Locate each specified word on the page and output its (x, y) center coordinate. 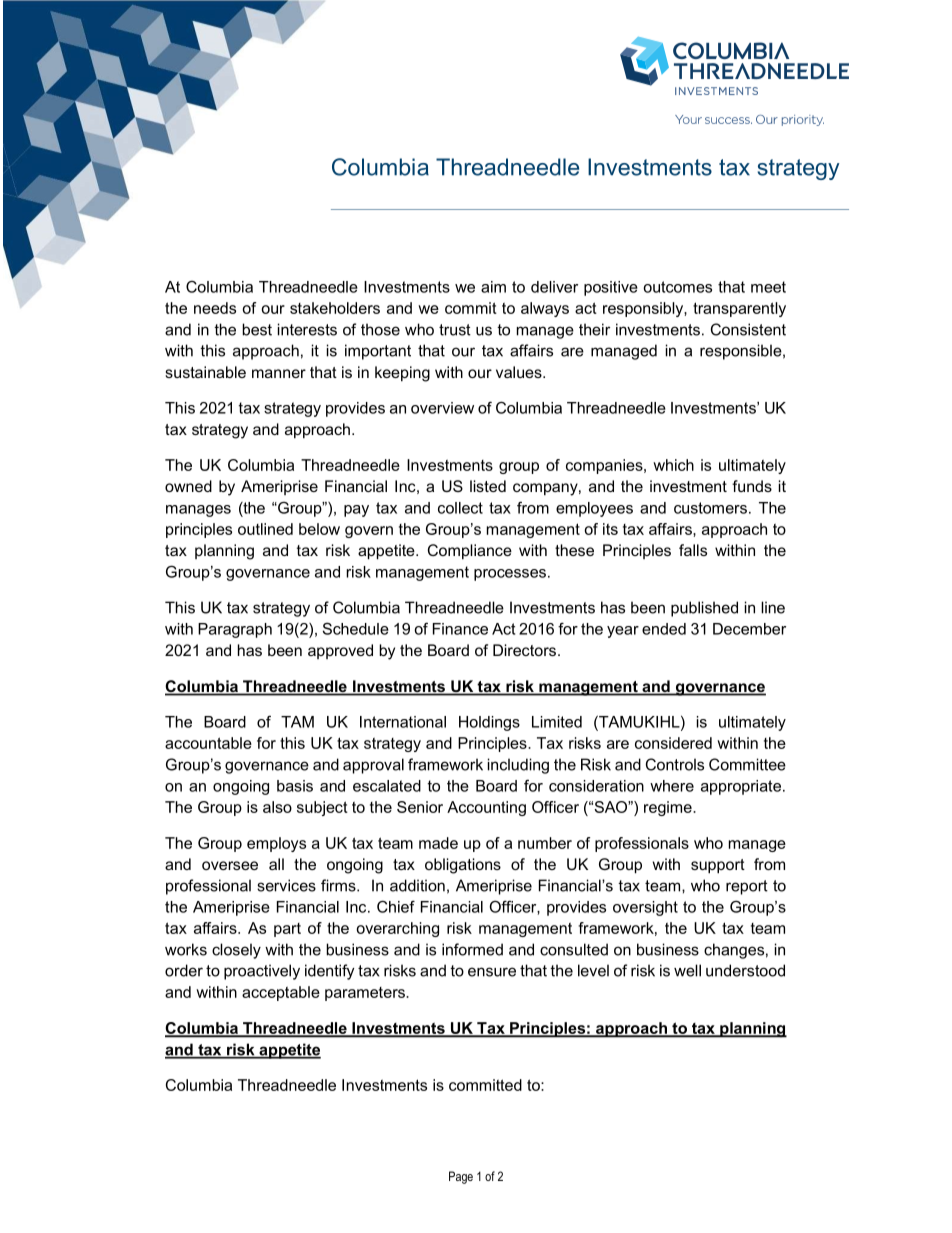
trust (455, 330)
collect (460, 508)
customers (710, 508)
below (319, 529)
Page (461, 1177)
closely (236, 951)
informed (472, 949)
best (257, 329)
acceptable (281, 993)
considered (673, 743)
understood (745, 970)
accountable (208, 743)
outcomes (677, 287)
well (687, 970)
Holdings (489, 723)
